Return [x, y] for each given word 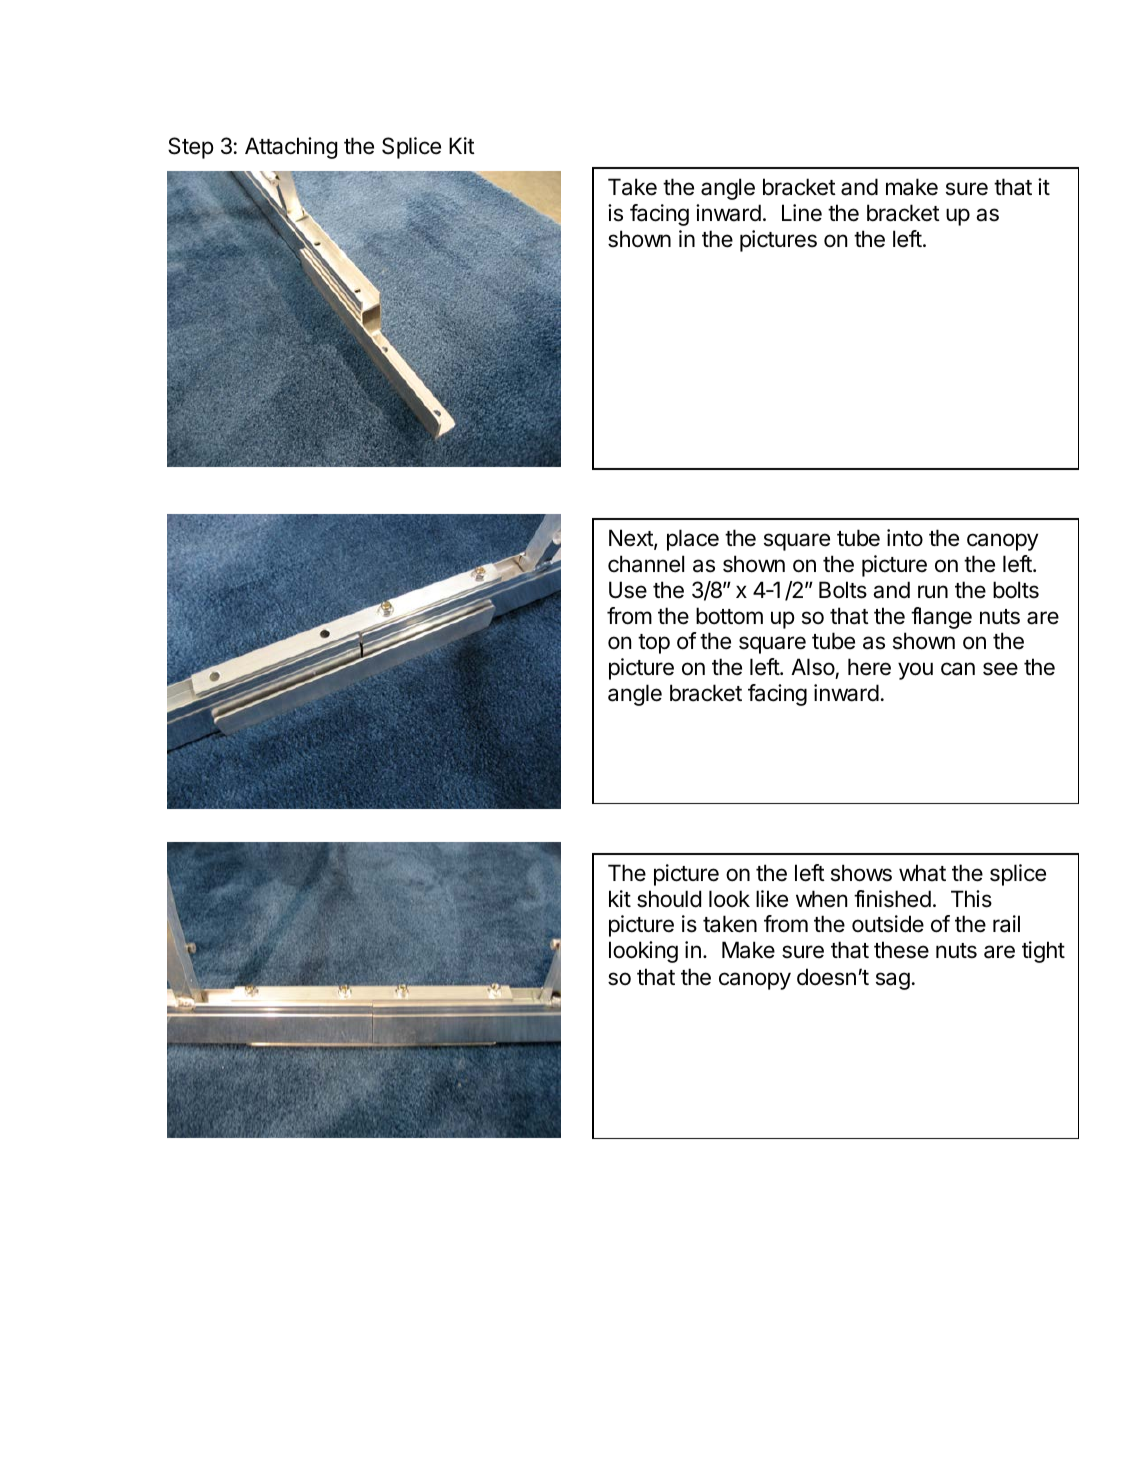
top [654, 644]
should [669, 899]
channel [646, 564]
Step [191, 148]
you [915, 671]
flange [941, 618]
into [905, 537]
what [922, 873]
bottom [729, 616]
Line [802, 213]
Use [628, 590]
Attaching [291, 148]
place [693, 540]
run [933, 591]
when [821, 899]
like [772, 899]
